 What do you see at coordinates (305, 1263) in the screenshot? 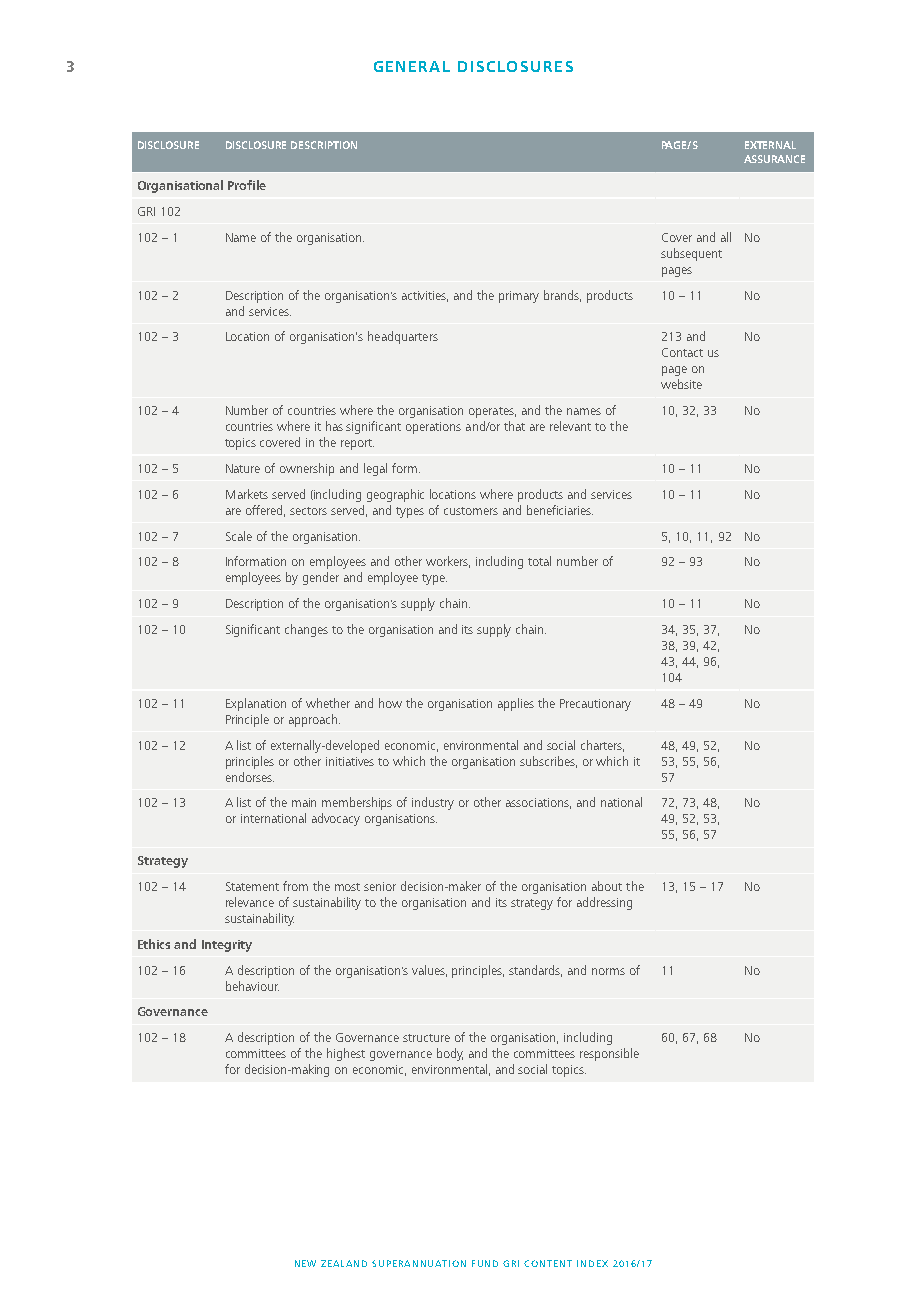
I see `NEW` at bounding box center [305, 1263].
